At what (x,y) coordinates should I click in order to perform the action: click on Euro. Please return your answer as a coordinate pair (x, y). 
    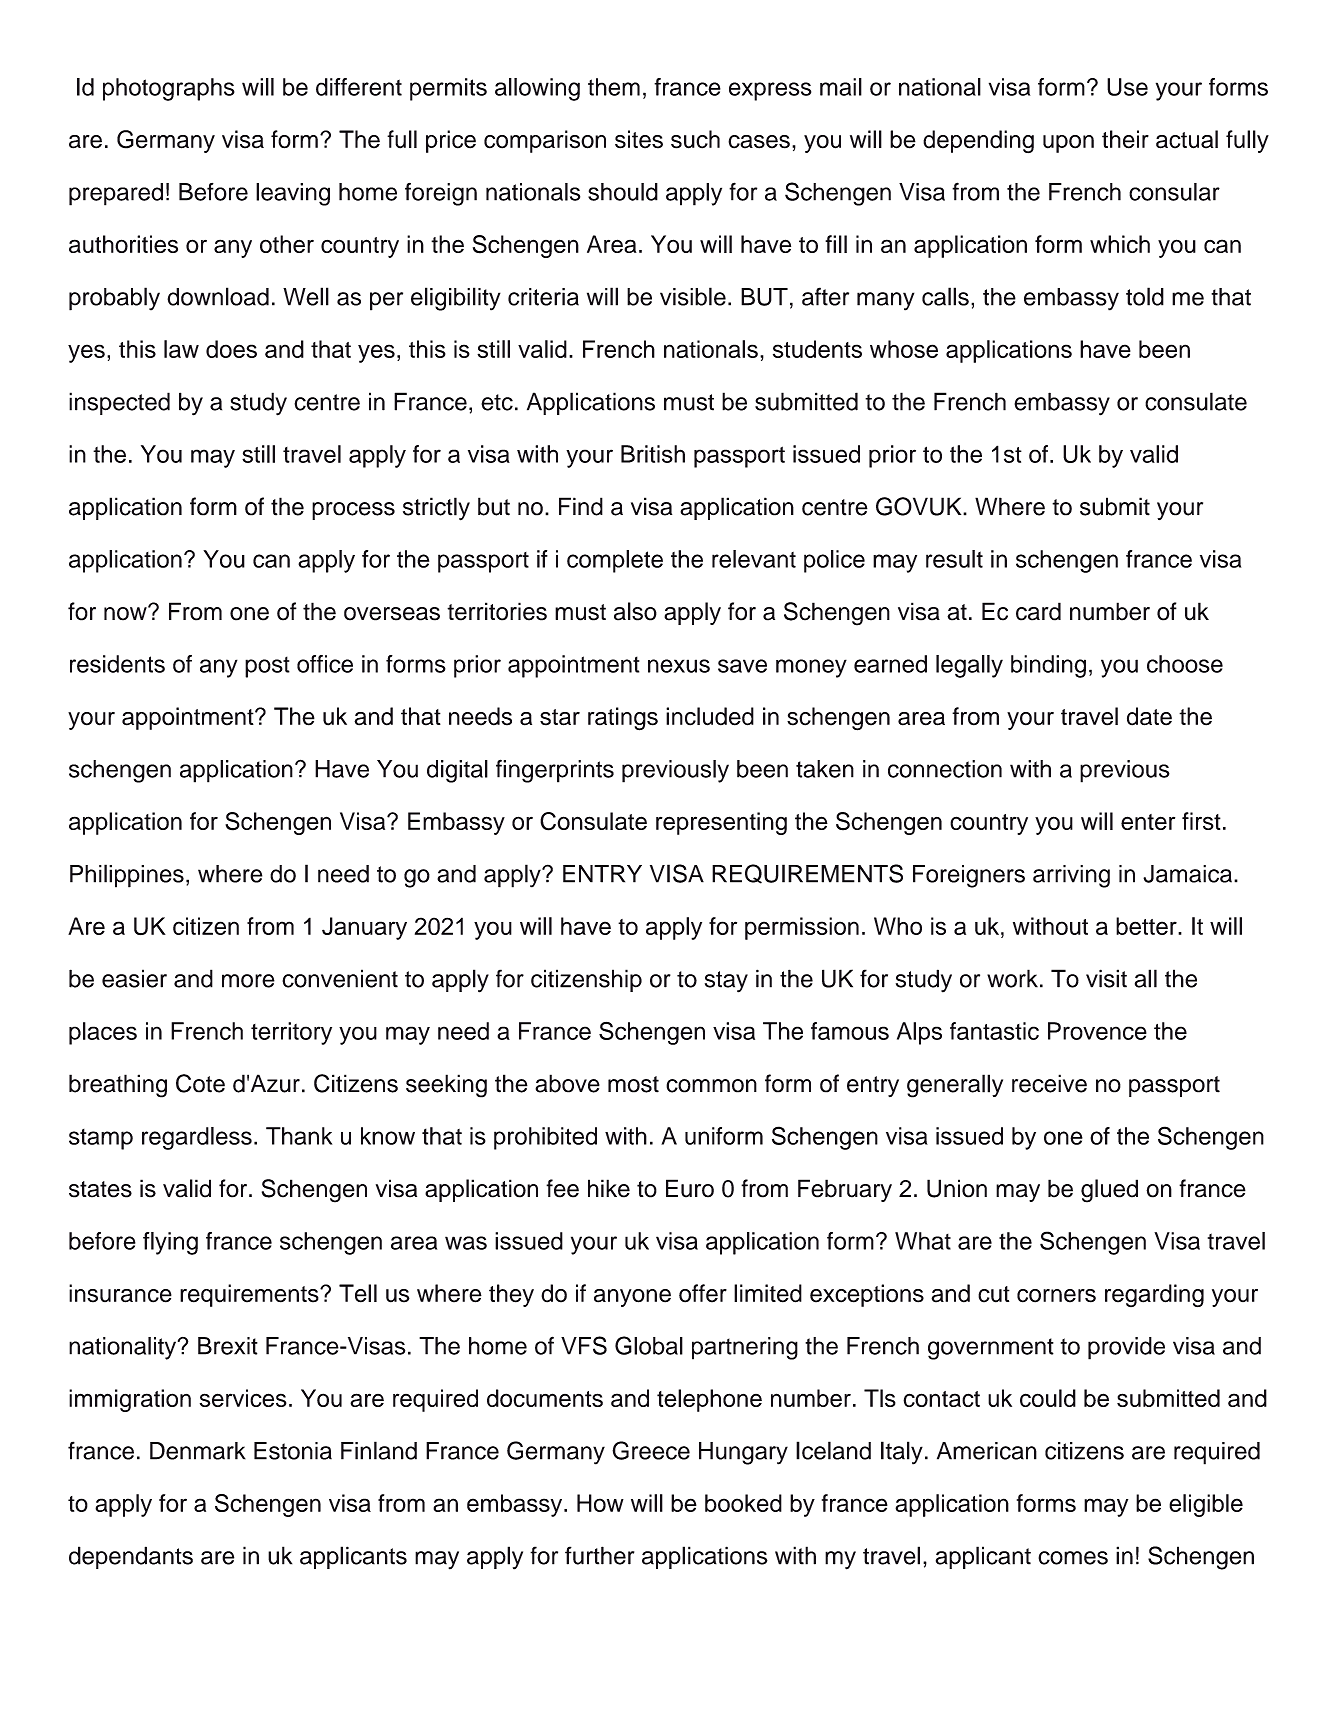
    Looking at the image, I should click on (690, 1188).
